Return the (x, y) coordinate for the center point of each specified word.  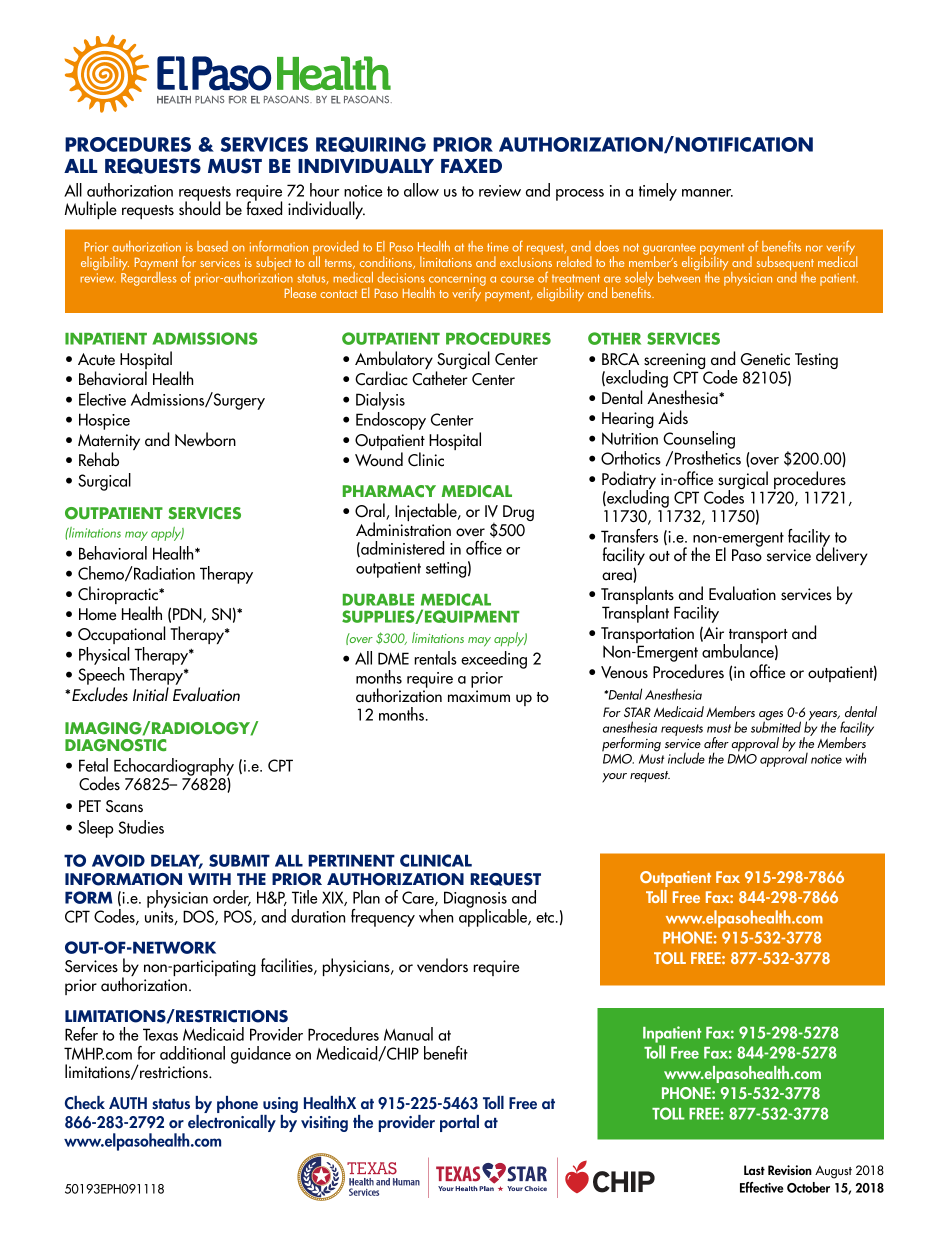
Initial (151, 694)
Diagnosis (476, 901)
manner (707, 193)
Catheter (440, 378)
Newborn (205, 439)
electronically (232, 1122)
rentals (435, 658)
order (232, 898)
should (199, 207)
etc (545, 917)
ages (771, 717)
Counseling (699, 440)
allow (421, 190)
